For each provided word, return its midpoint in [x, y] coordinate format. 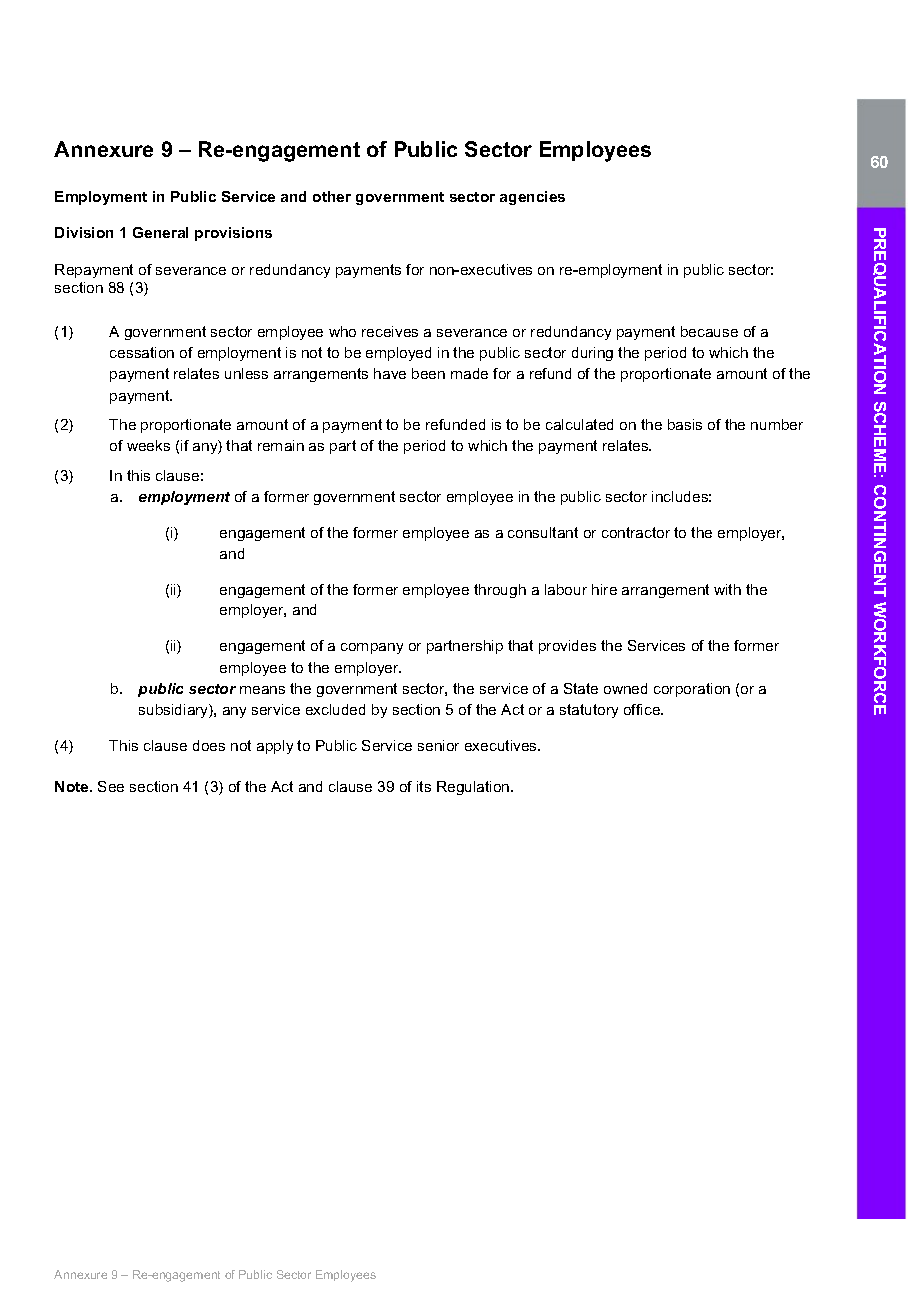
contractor [636, 532]
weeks [148, 445]
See [111, 786]
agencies [532, 198]
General [160, 232]
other [332, 196]
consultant [543, 532]
